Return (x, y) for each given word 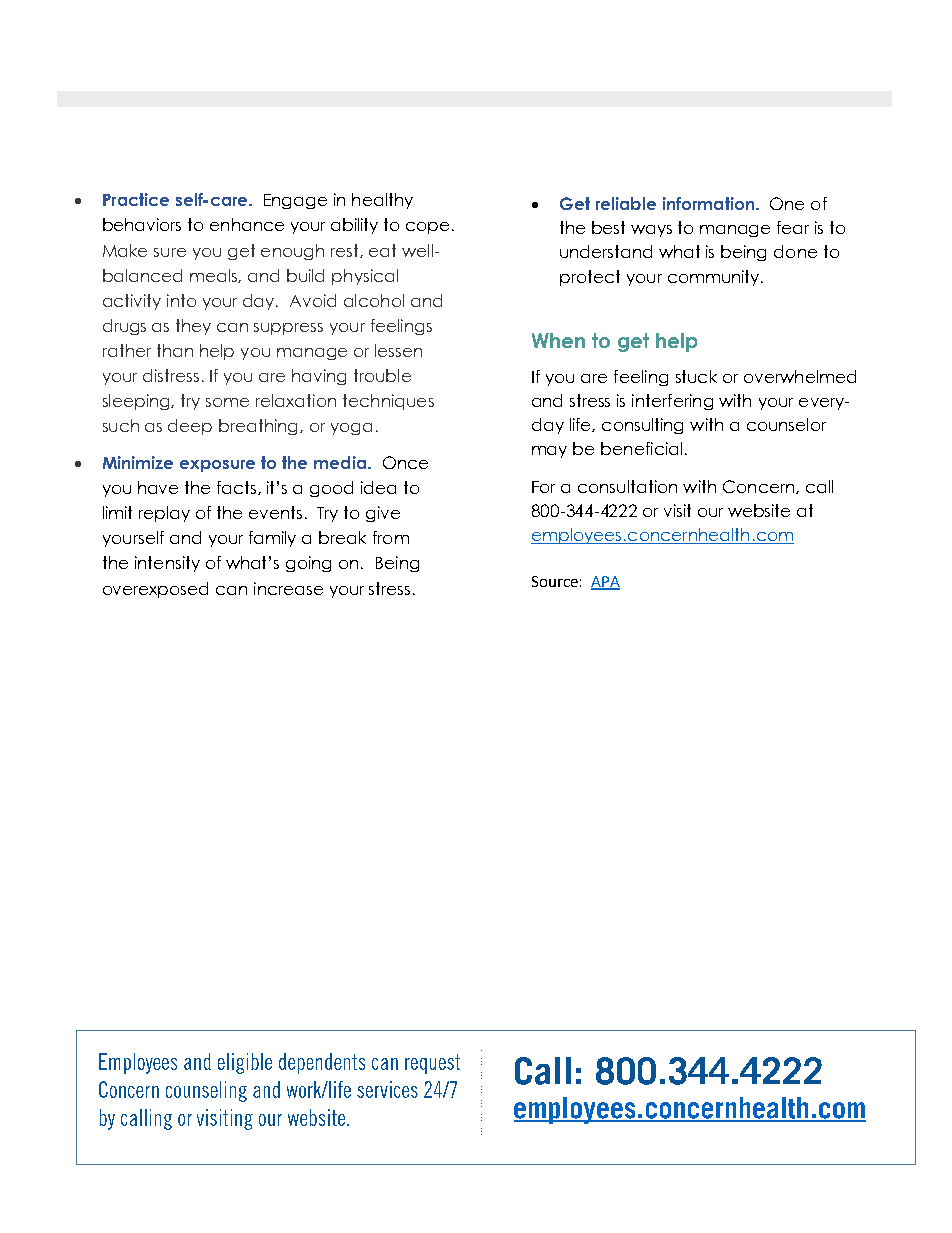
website (759, 510)
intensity (167, 564)
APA (605, 582)
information (708, 203)
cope (429, 228)
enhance (247, 224)
